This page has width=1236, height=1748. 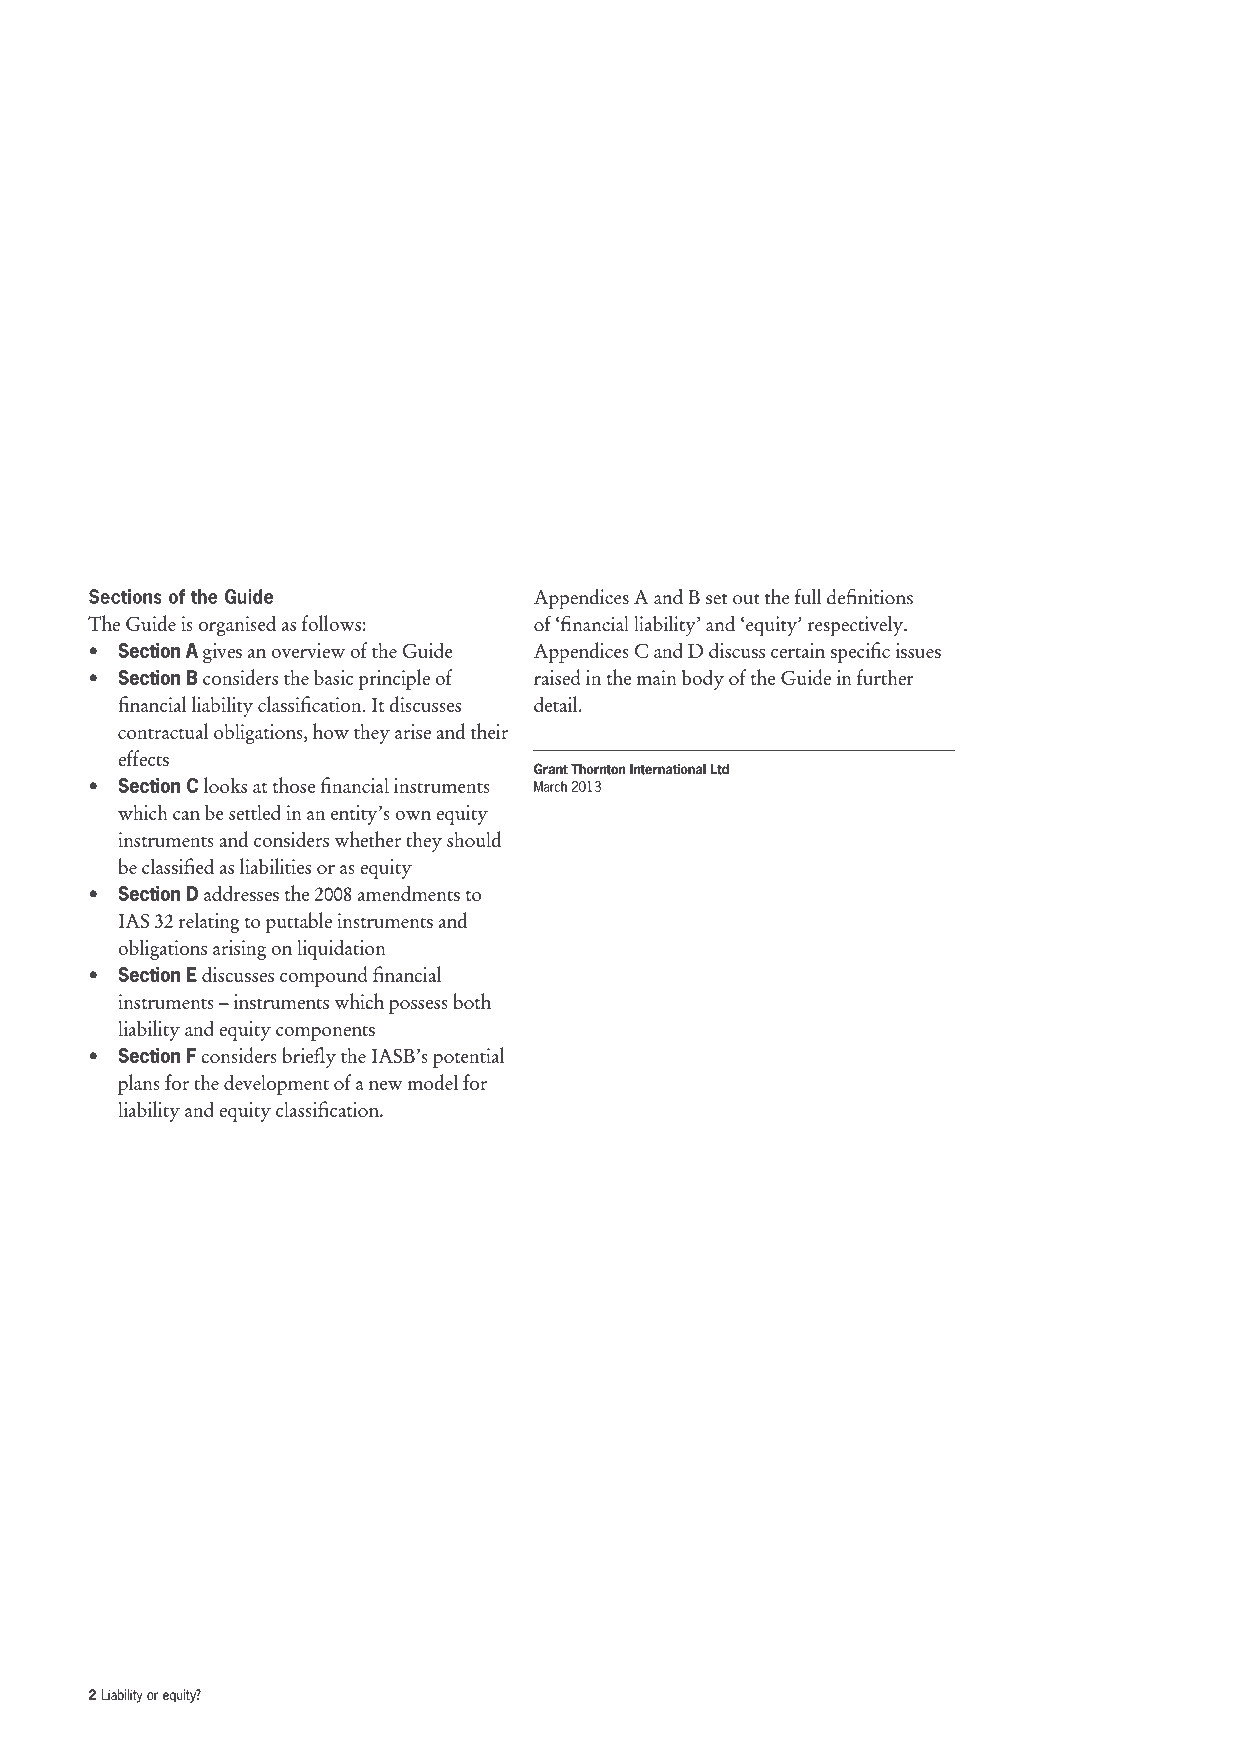 I want to click on development, so click(x=276, y=1084).
